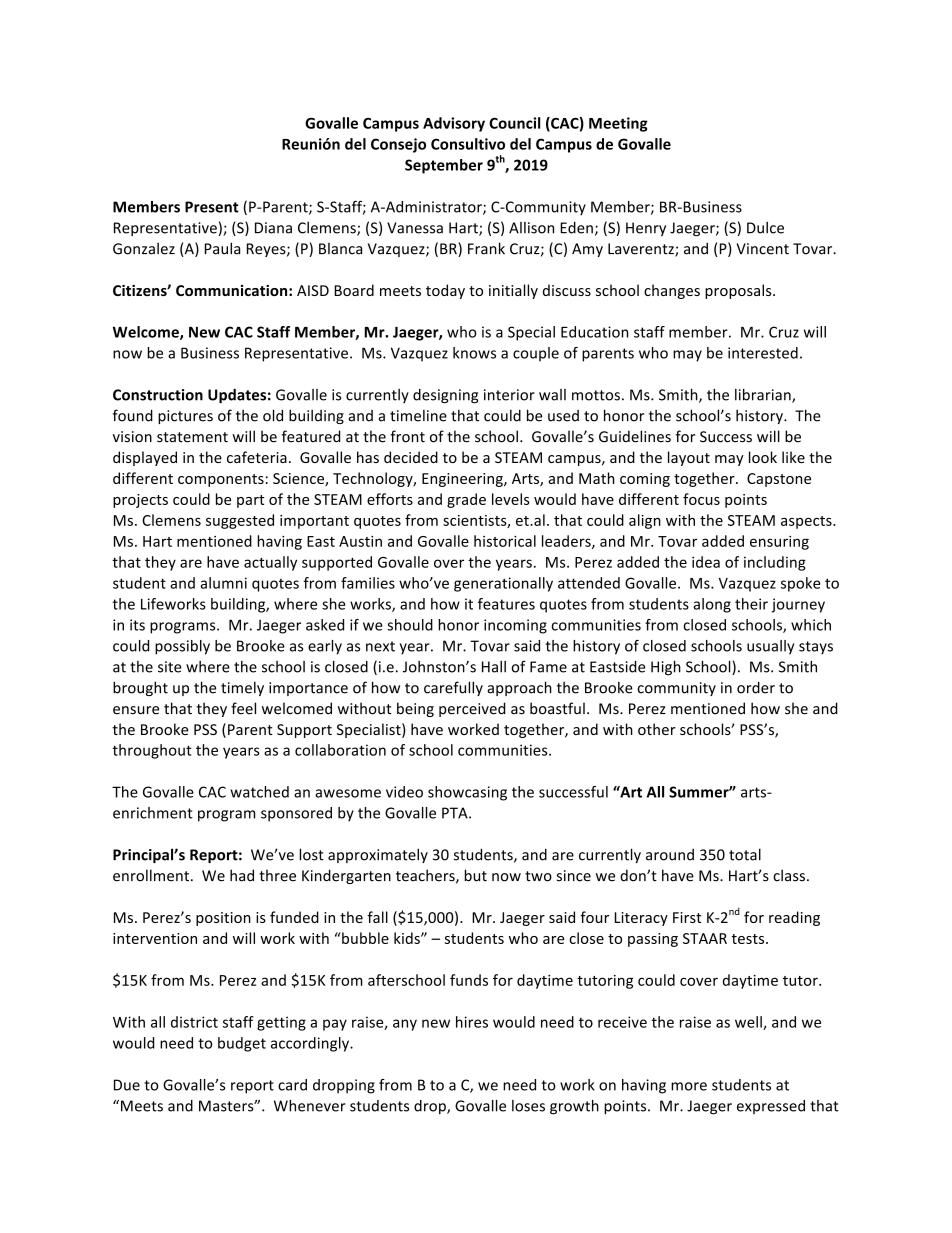 The width and height of the screenshot is (952, 1233). What do you see at coordinates (745, 854) in the screenshot?
I see `total` at bounding box center [745, 854].
